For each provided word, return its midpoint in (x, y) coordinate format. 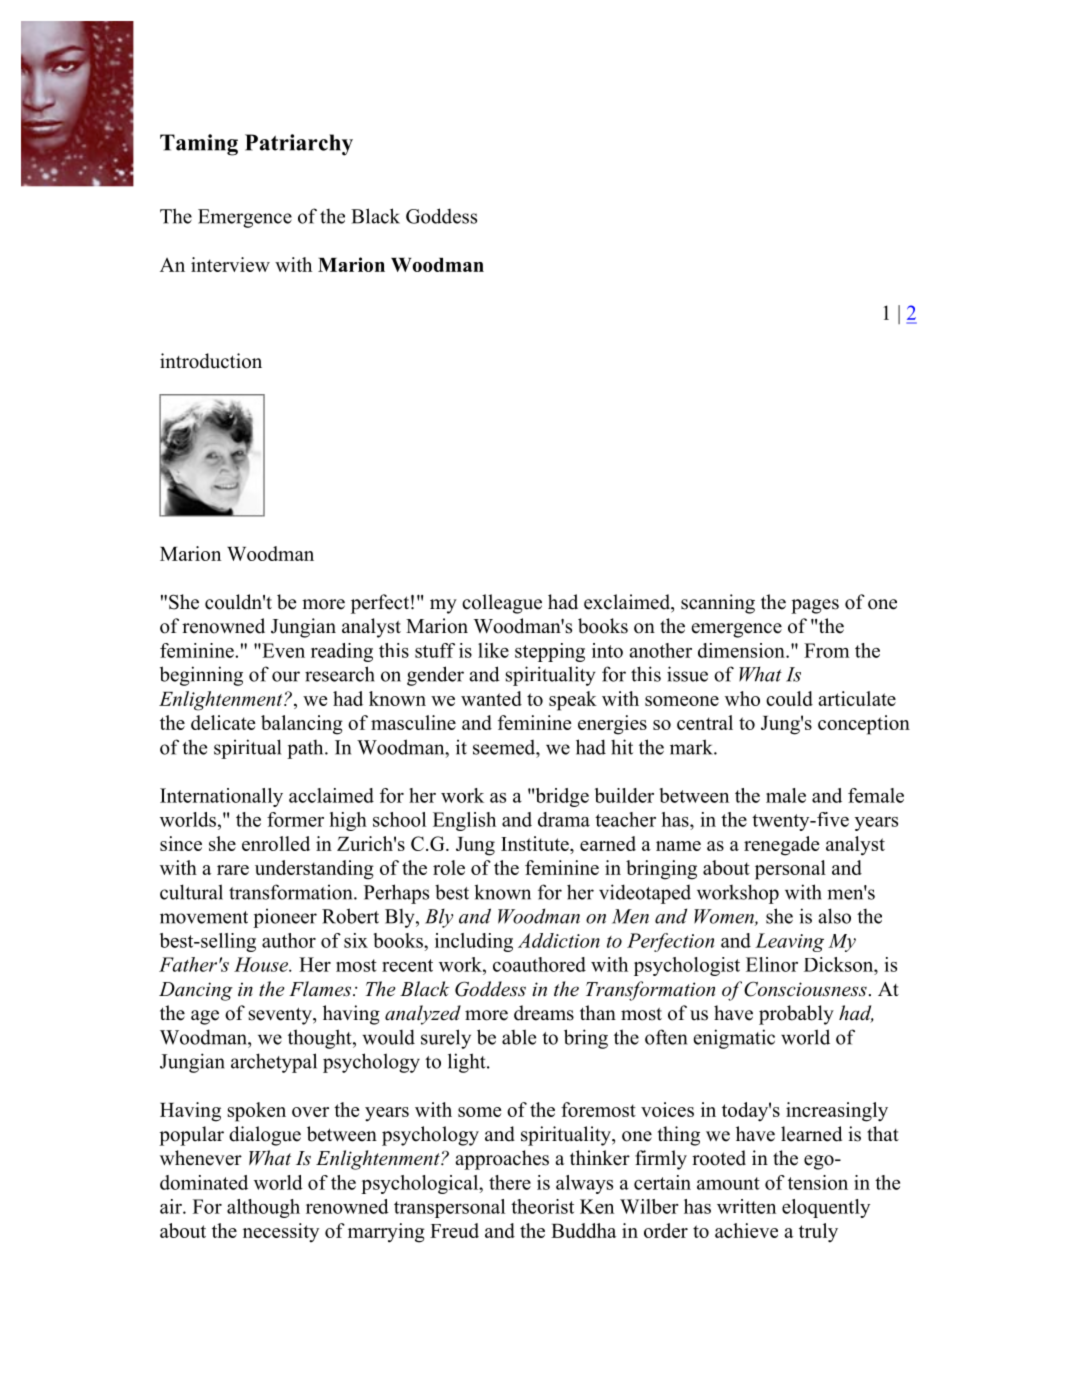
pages (815, 606)
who (742, 698)
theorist (542, 1206)
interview (230, 264)
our (286, 676)
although (263, 1208)
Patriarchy (299, 145)
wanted (491, 698)
